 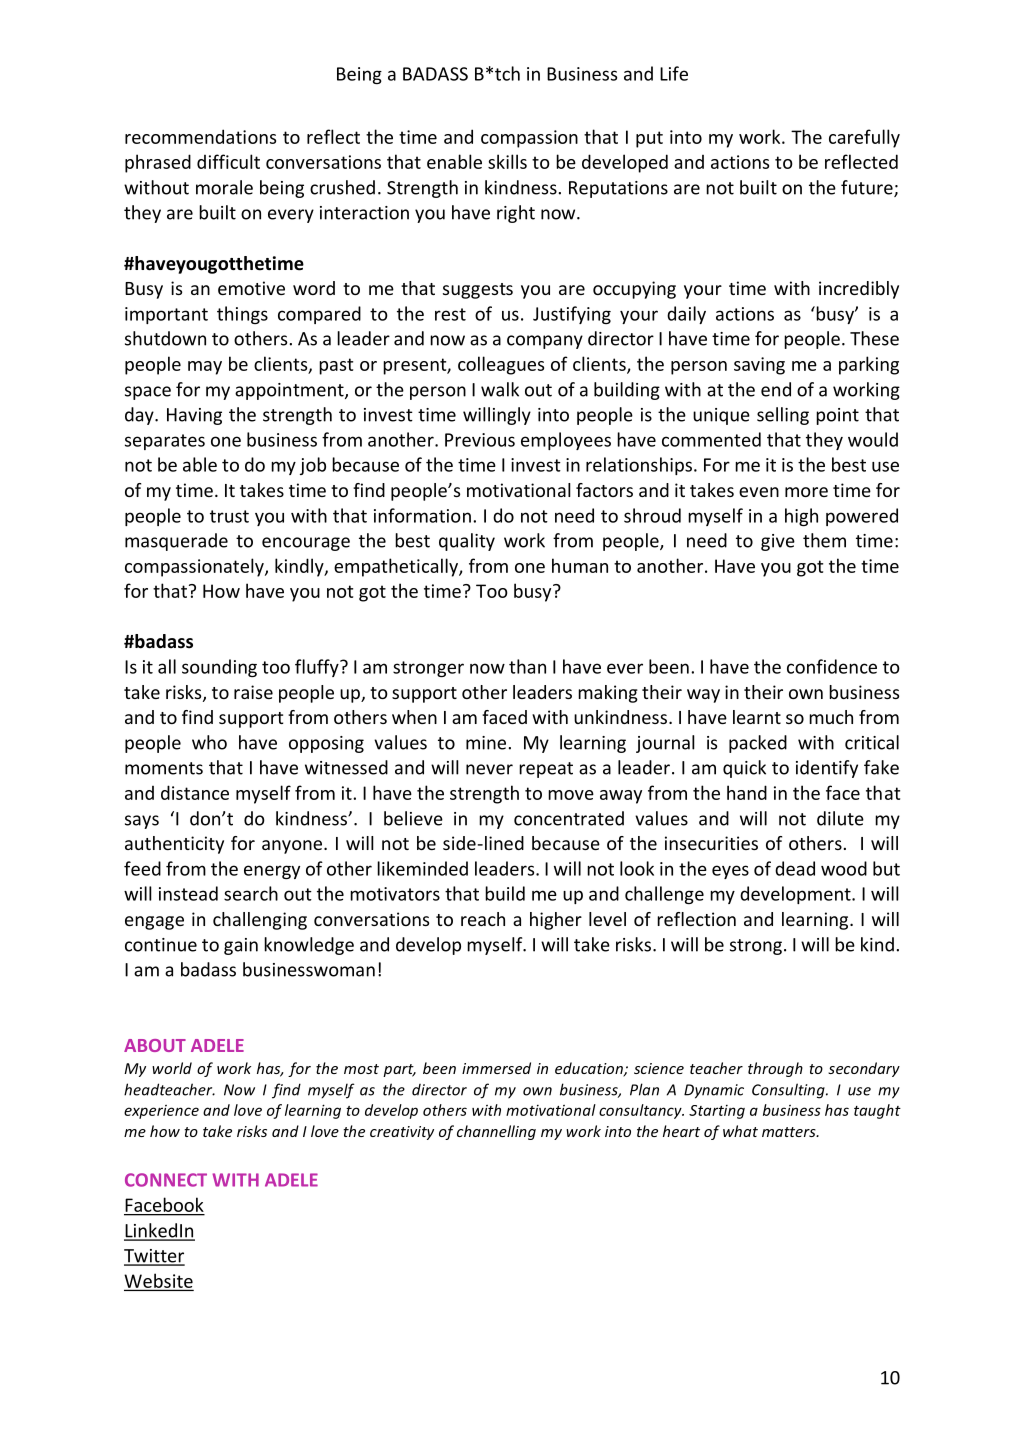 I want to click on recommendations, so click(x=200, y=136).
